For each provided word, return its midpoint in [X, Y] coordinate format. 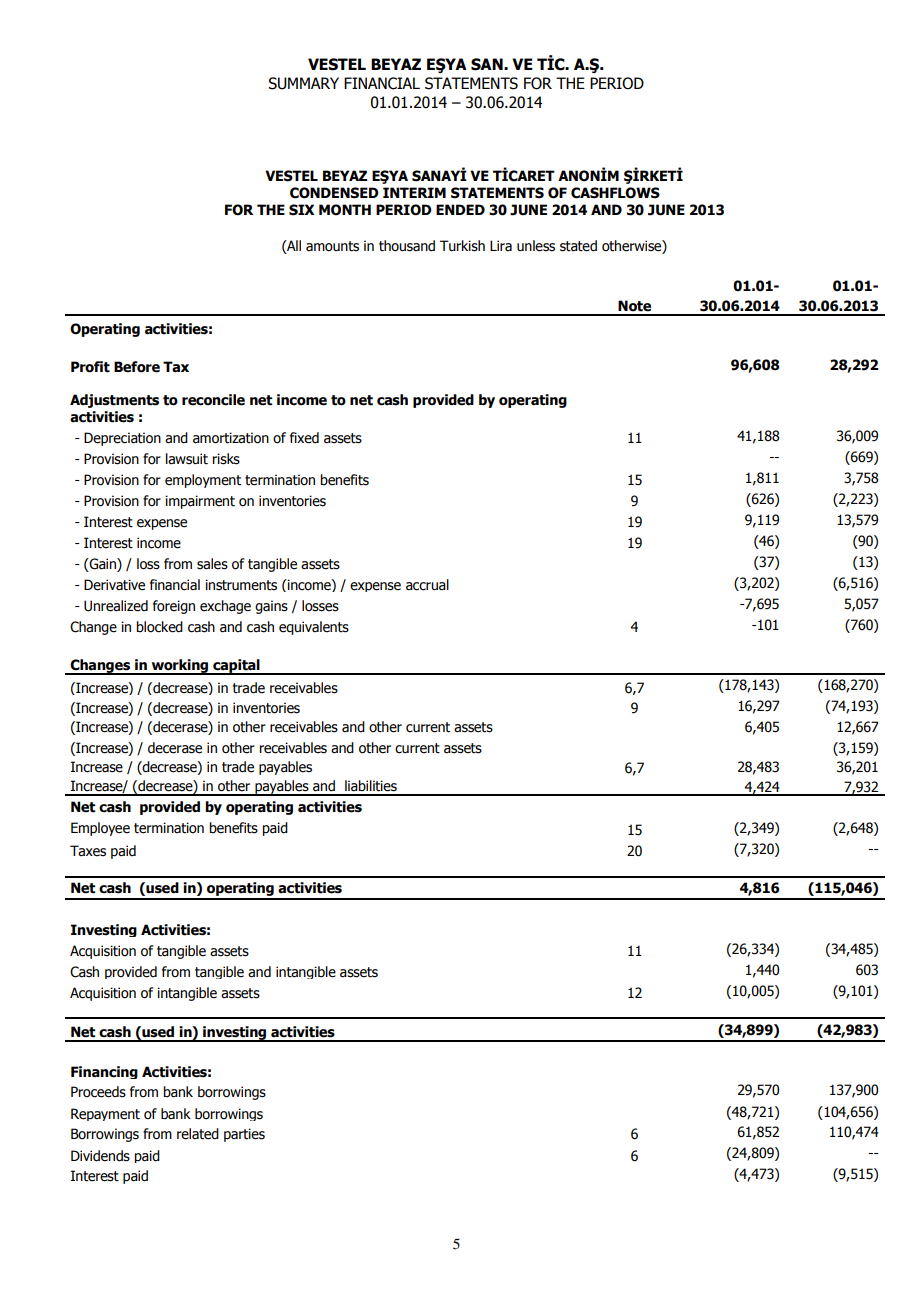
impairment [200, 502]
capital [236, 667]
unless [536, 246]
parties [244, 1135]
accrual [427, 585]
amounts [332, 246]
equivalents [314, 628]
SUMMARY [303, 83]
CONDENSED [334, 193]
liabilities [371, 786]
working [180, 667]
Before [137, 367]
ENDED [460, 209]
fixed [304, 438]
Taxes [88, 851]
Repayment [105, 1114]
